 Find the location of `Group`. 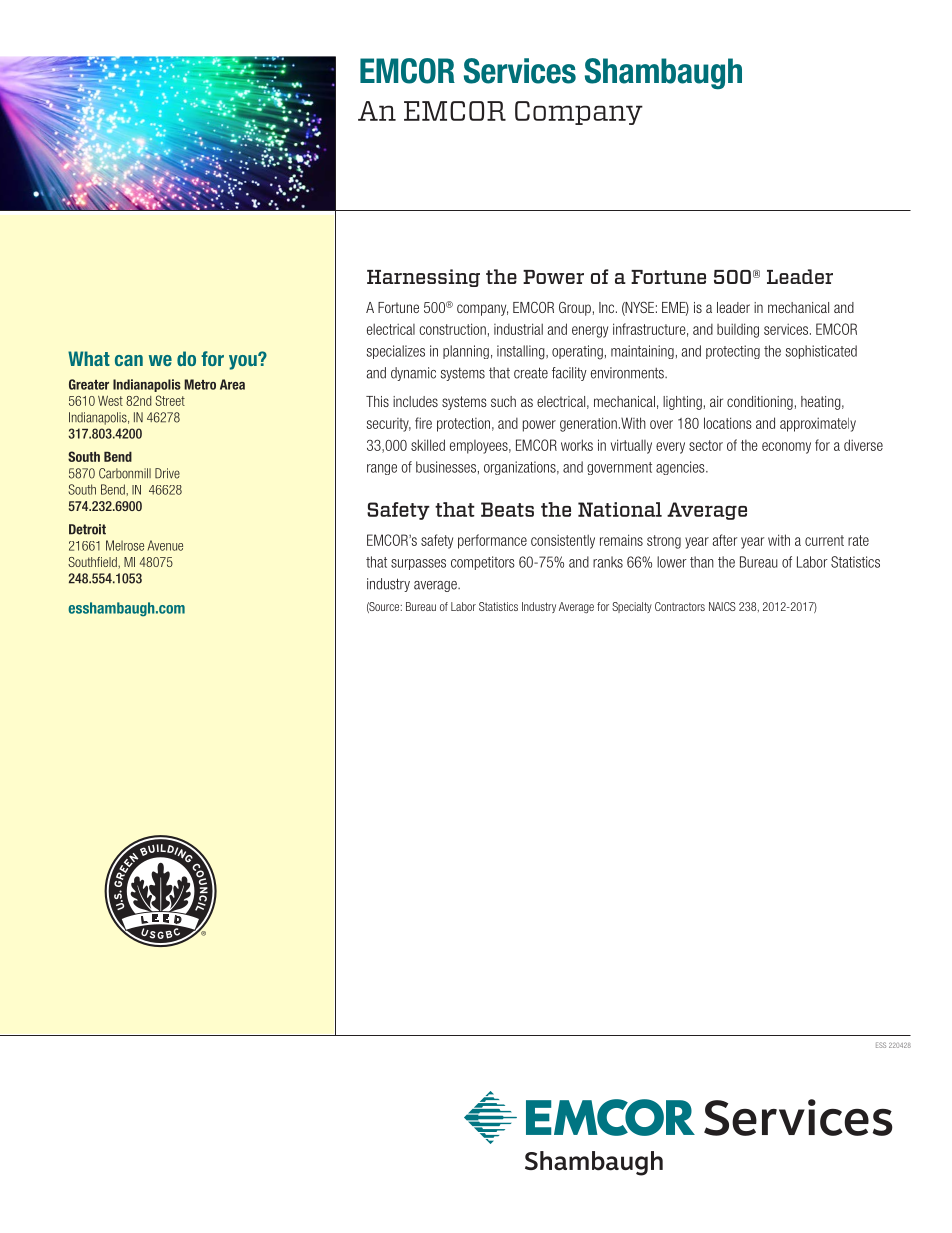

Group is located at coordinates (575, 308).
